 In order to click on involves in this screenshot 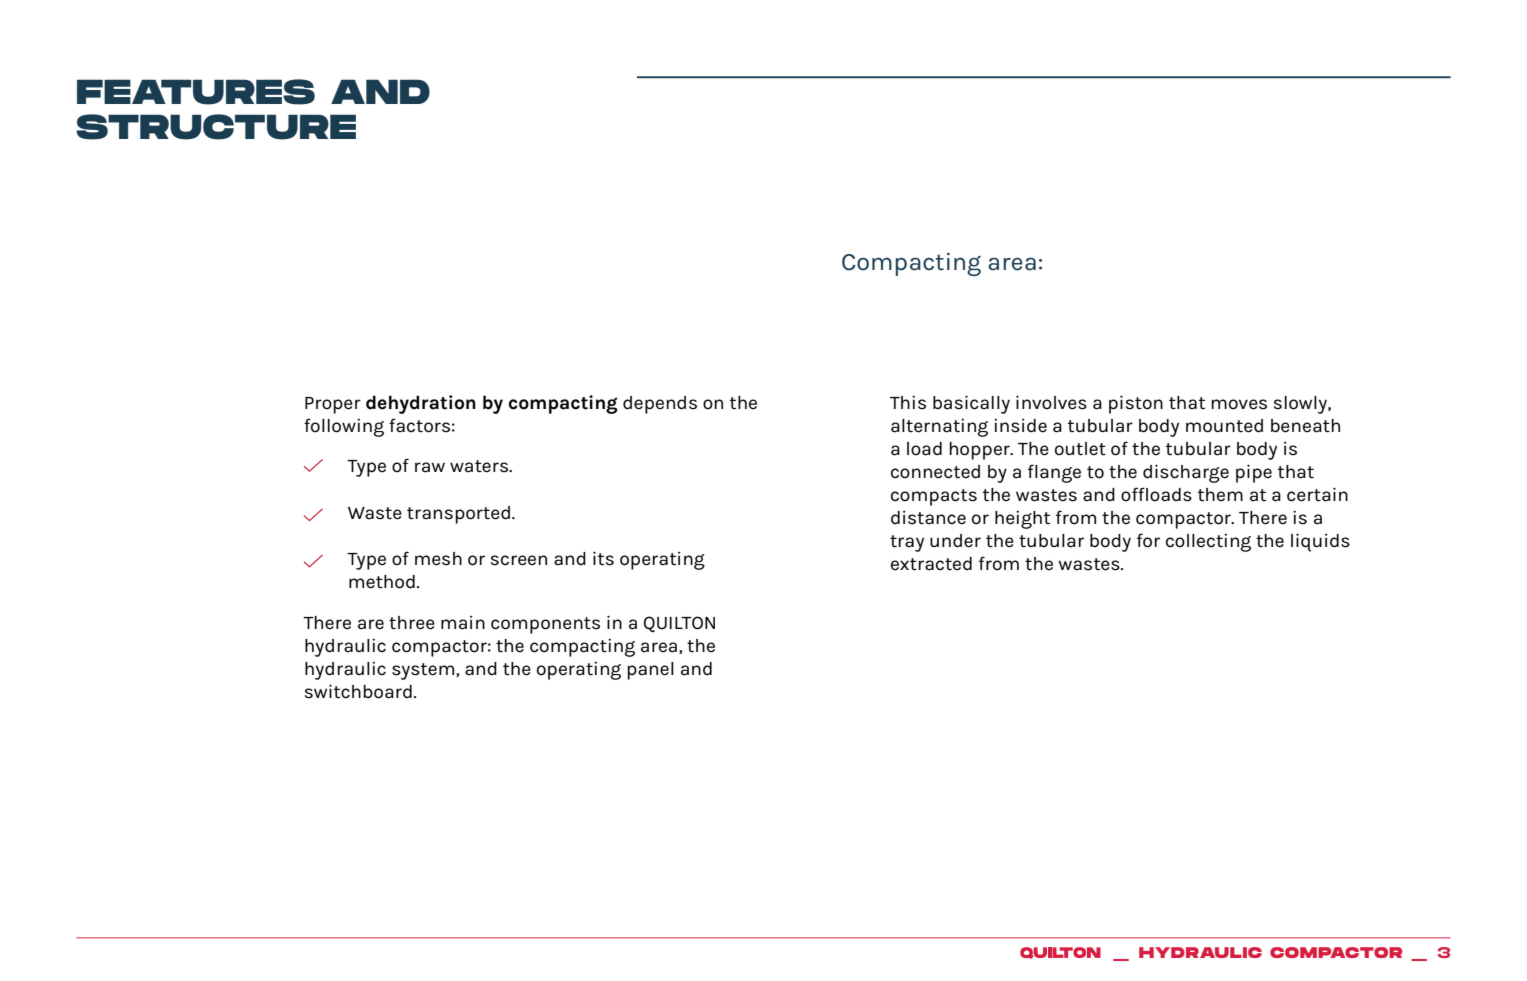, I will do `click(1051, 402)`.
